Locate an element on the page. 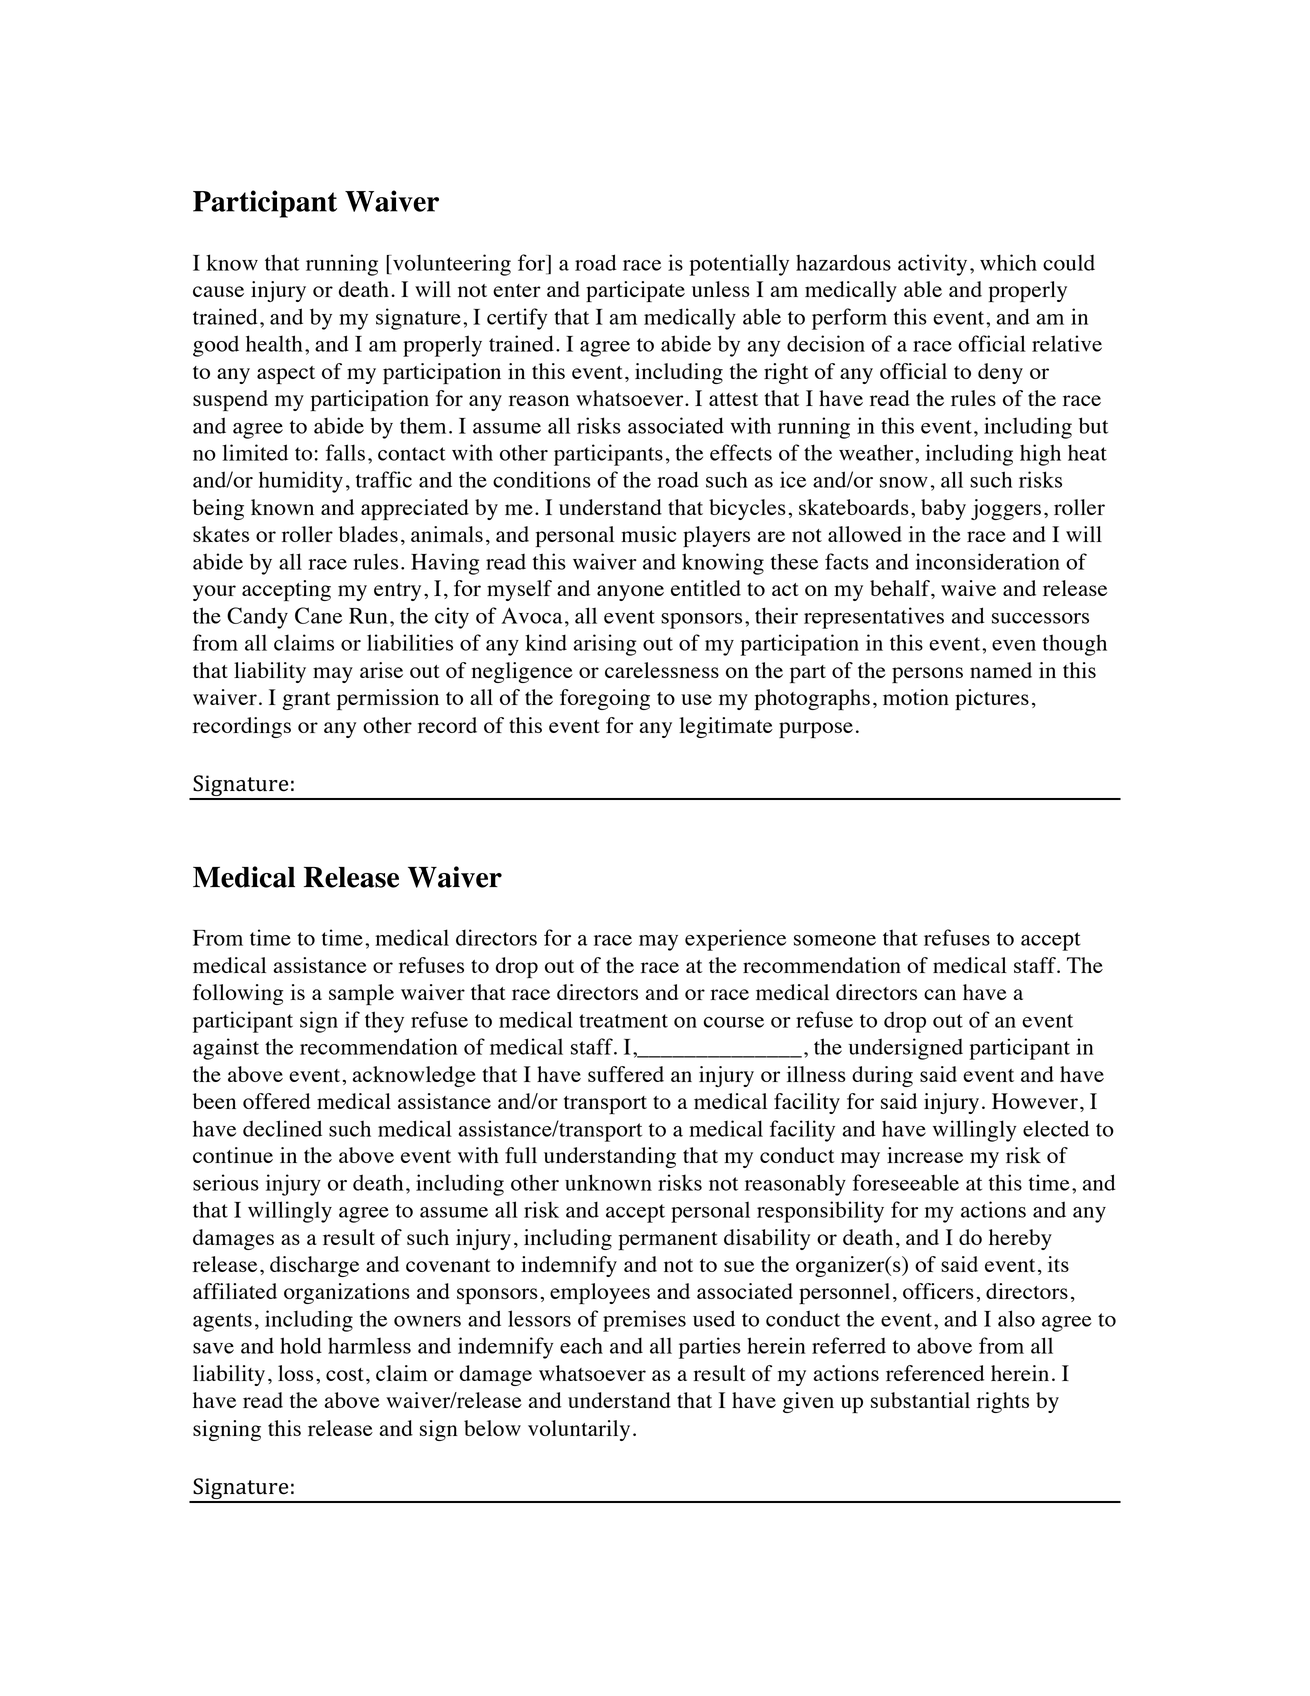  they is located at coordinates (384, 1022).
